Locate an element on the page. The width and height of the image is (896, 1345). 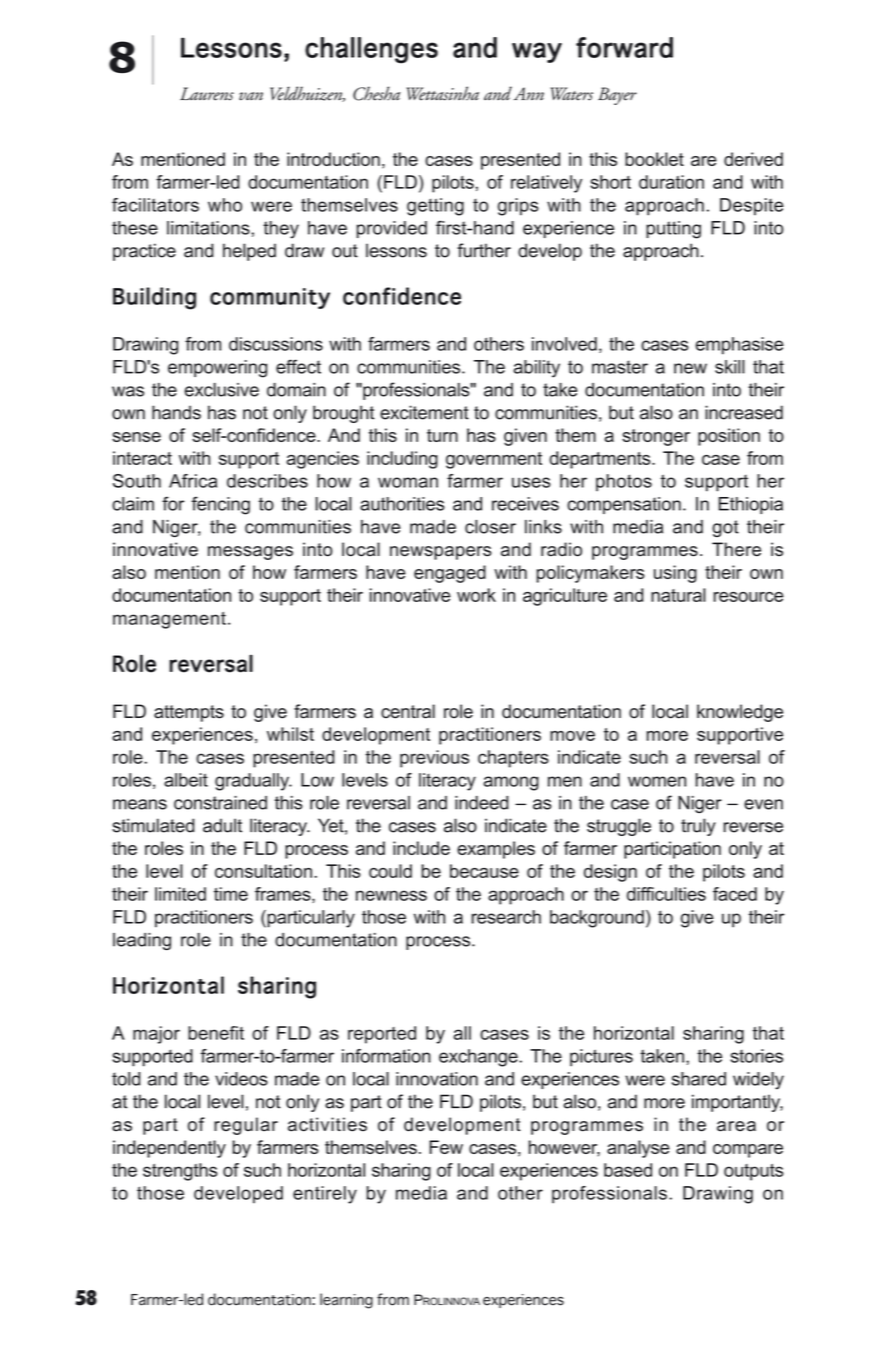
Bayer is located at coordinates (617, 96).
